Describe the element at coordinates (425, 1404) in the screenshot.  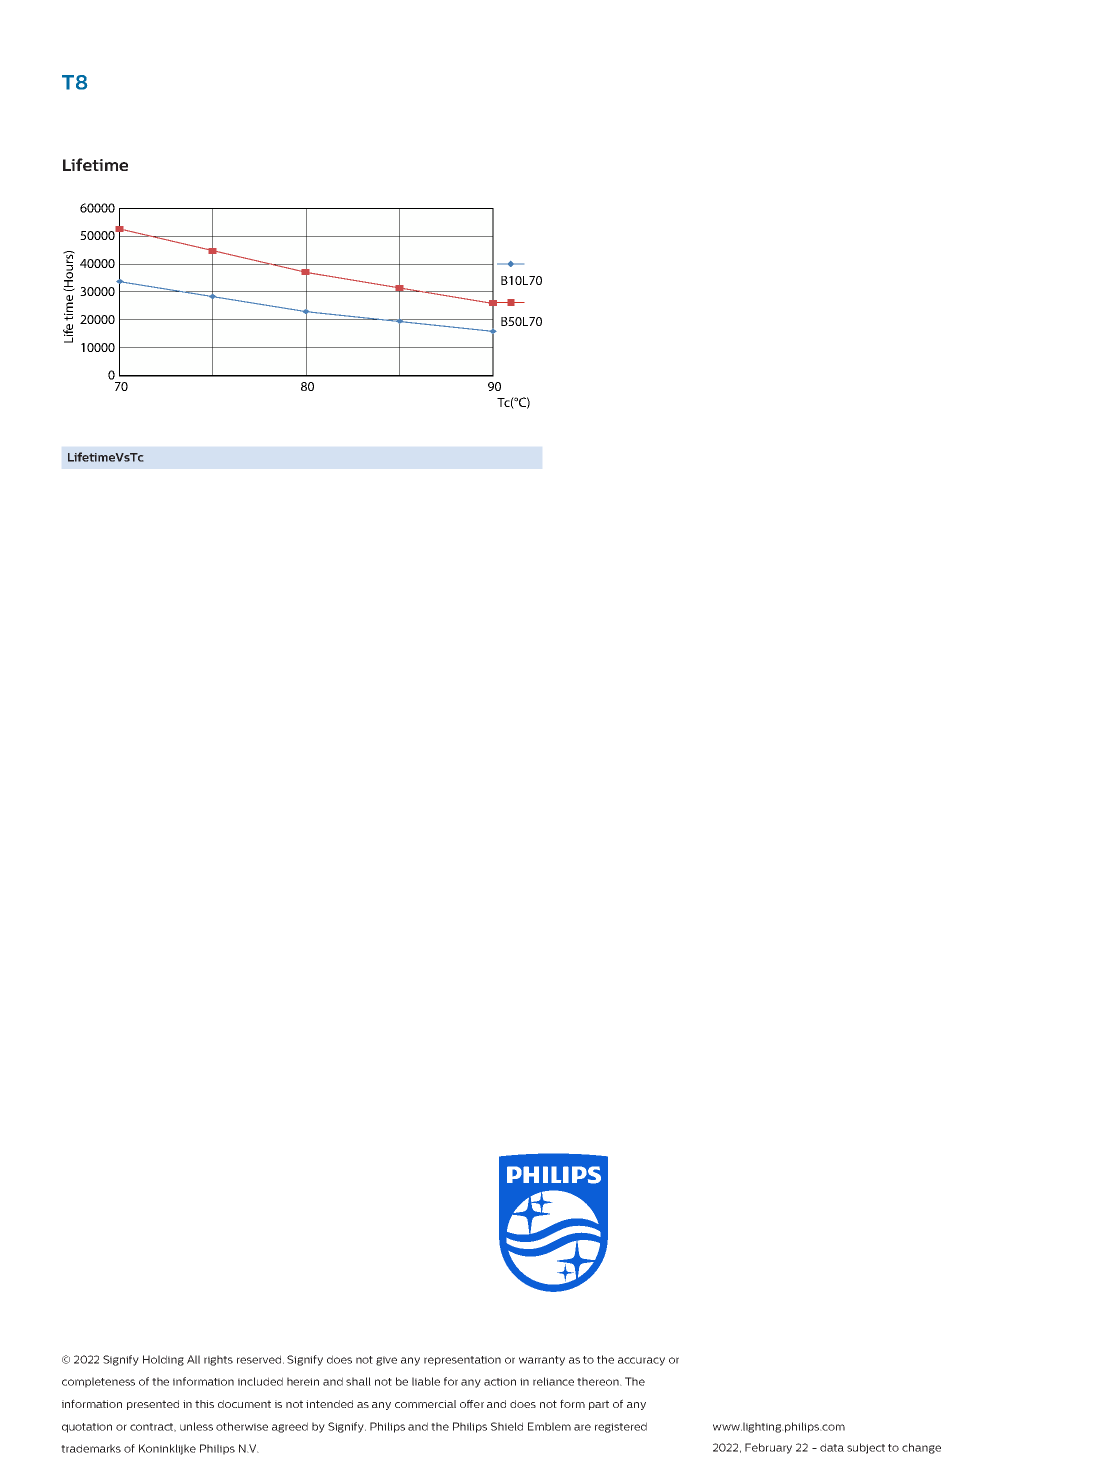
I see `commercial` at that location.
